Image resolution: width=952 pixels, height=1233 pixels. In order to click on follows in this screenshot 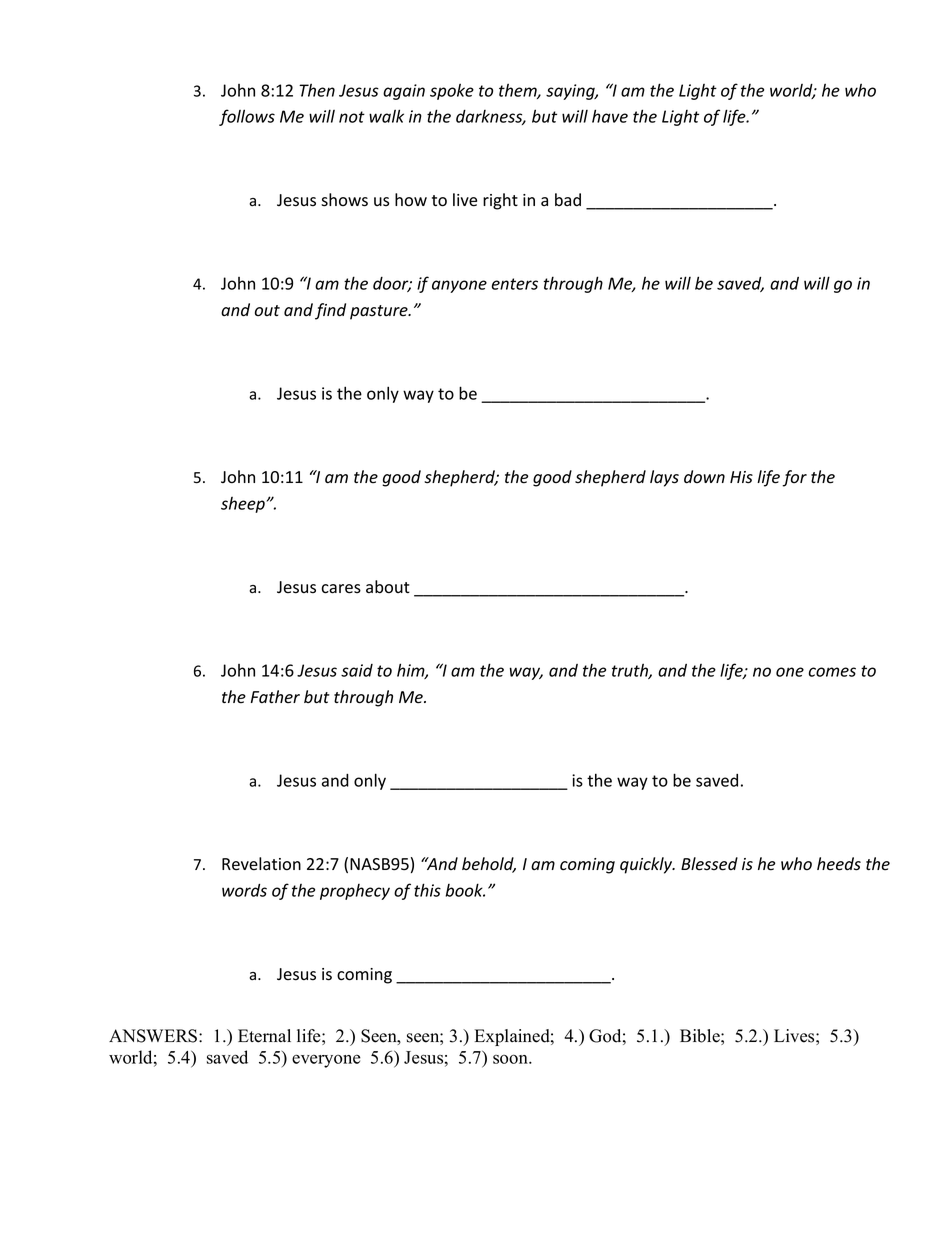, I will do `click(247, 117)`.
